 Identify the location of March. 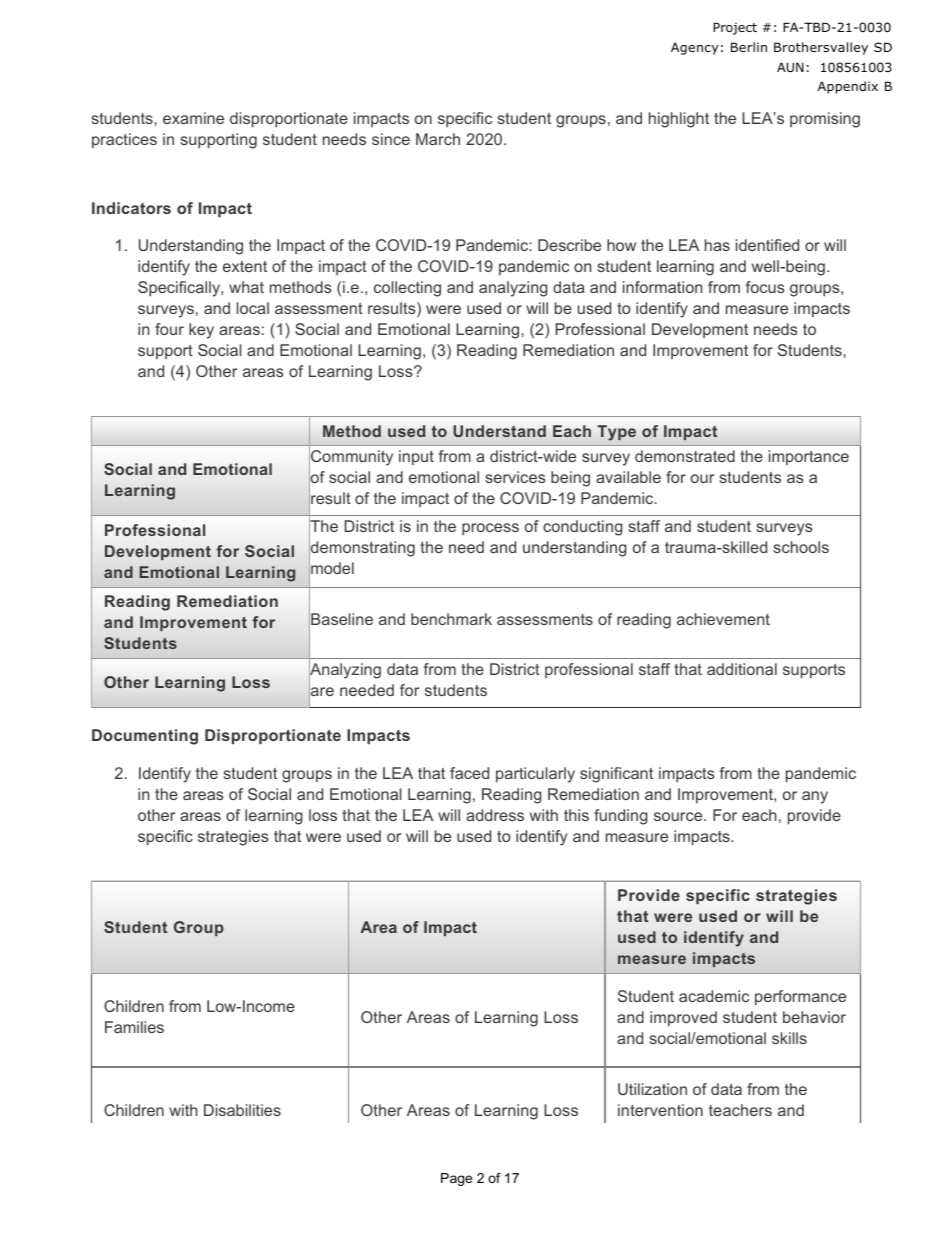
(438, 139).
